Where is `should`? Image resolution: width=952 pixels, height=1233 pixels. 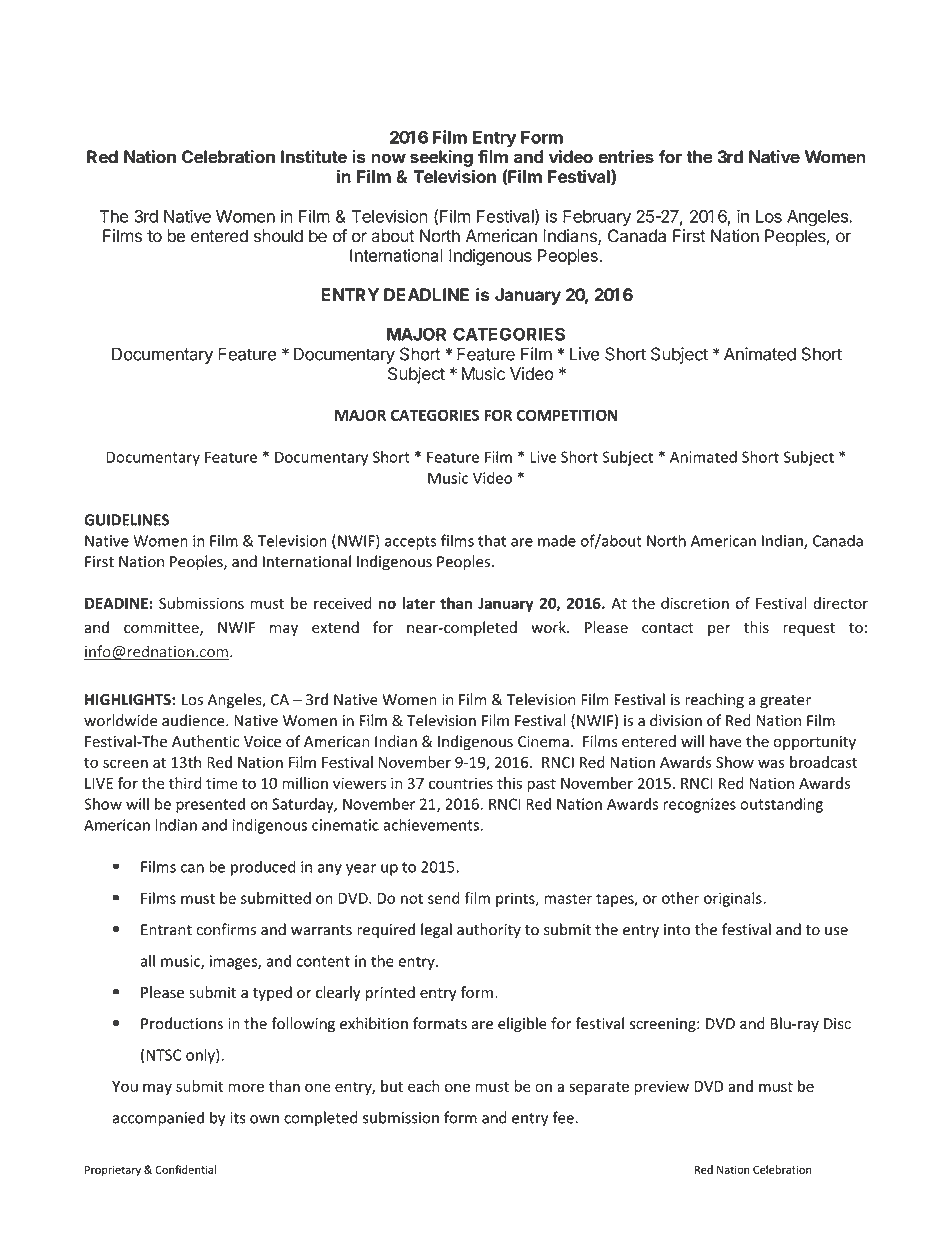
should is located at coordinates (278, 236).
